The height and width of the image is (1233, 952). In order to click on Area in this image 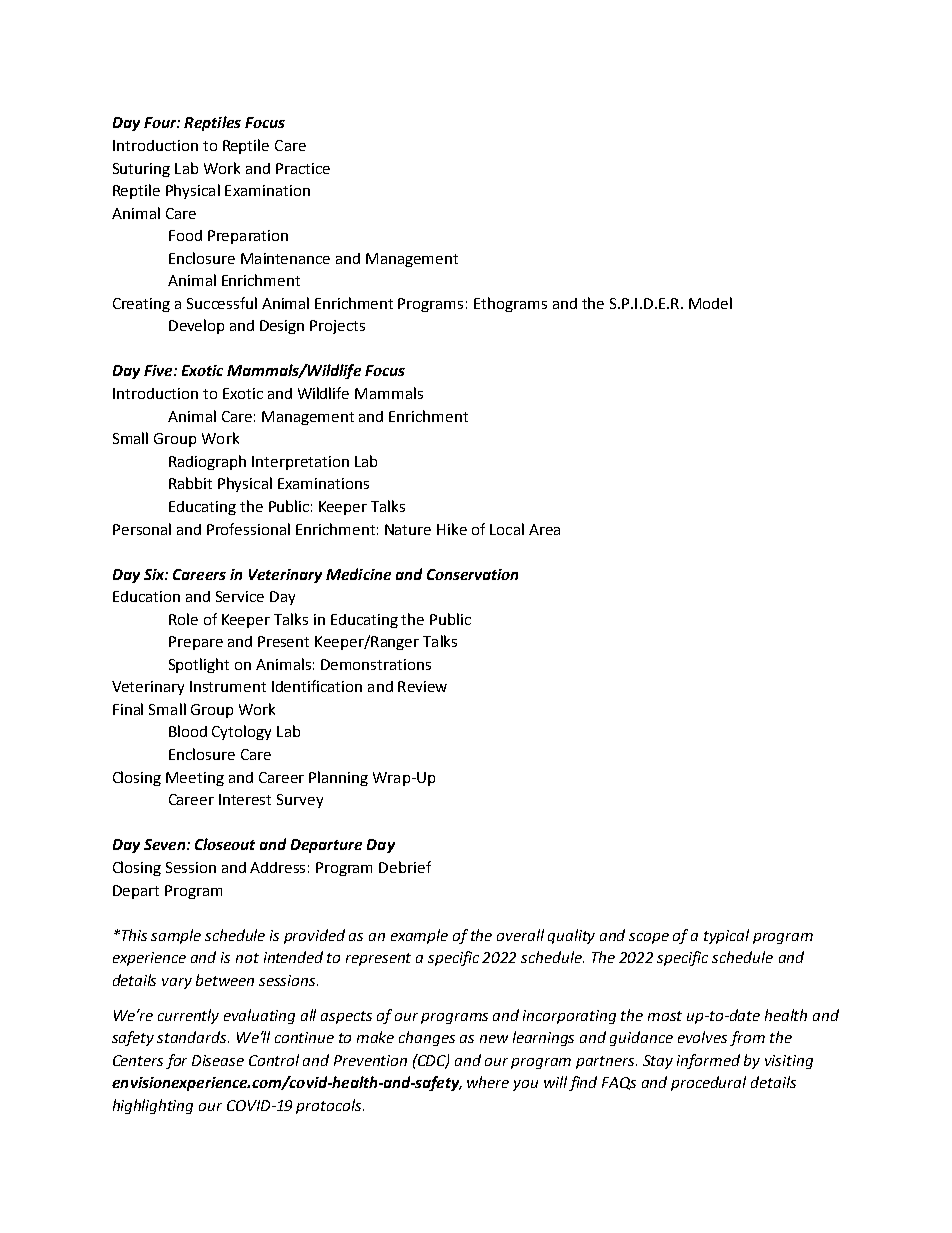, I will do `click(544, 529)`.
